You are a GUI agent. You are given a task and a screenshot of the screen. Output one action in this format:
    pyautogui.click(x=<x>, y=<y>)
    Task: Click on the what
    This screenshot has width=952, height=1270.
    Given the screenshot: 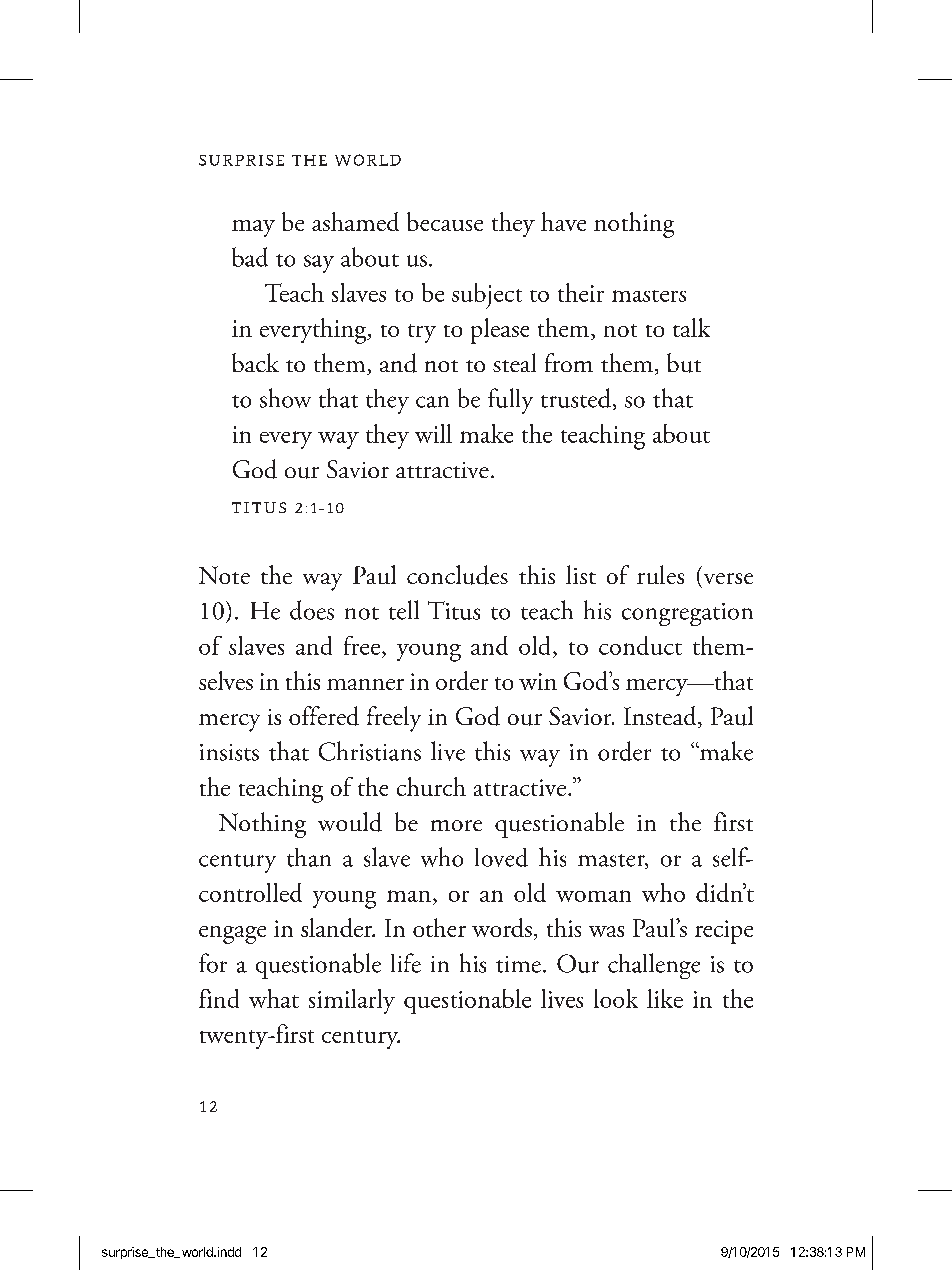 What is the action you would take?
    pyautogui.click(x=274, y=998)
